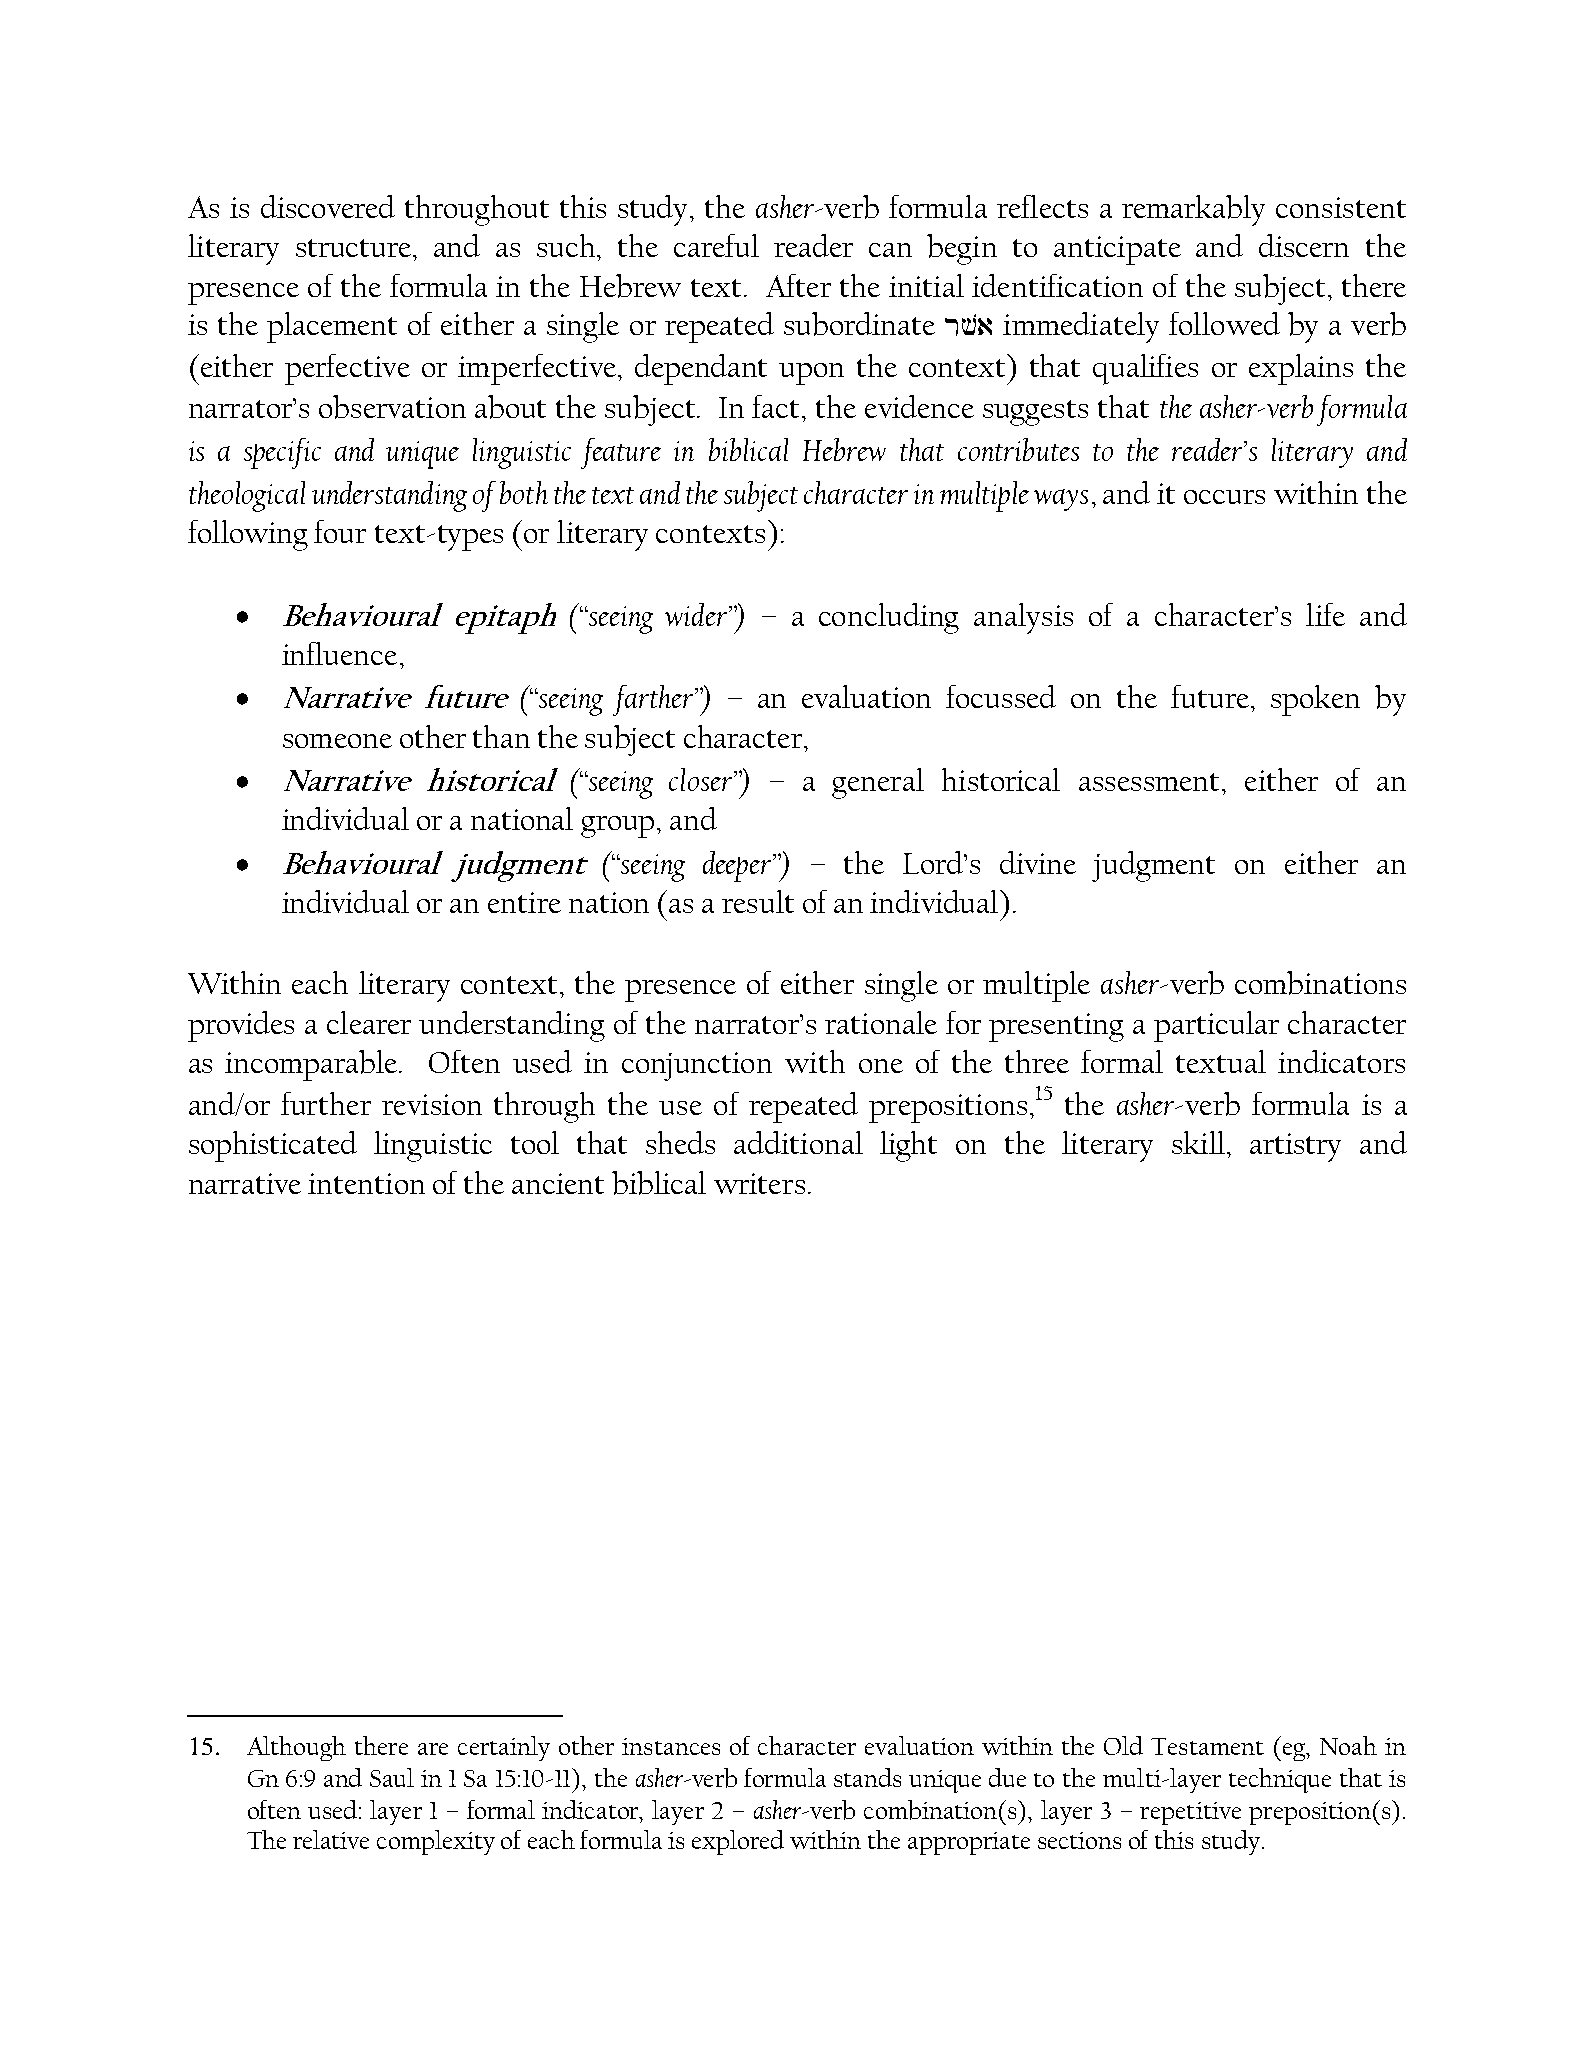 This page has height=2064, width=1595. I want to click on structure, so click(355, 248).
